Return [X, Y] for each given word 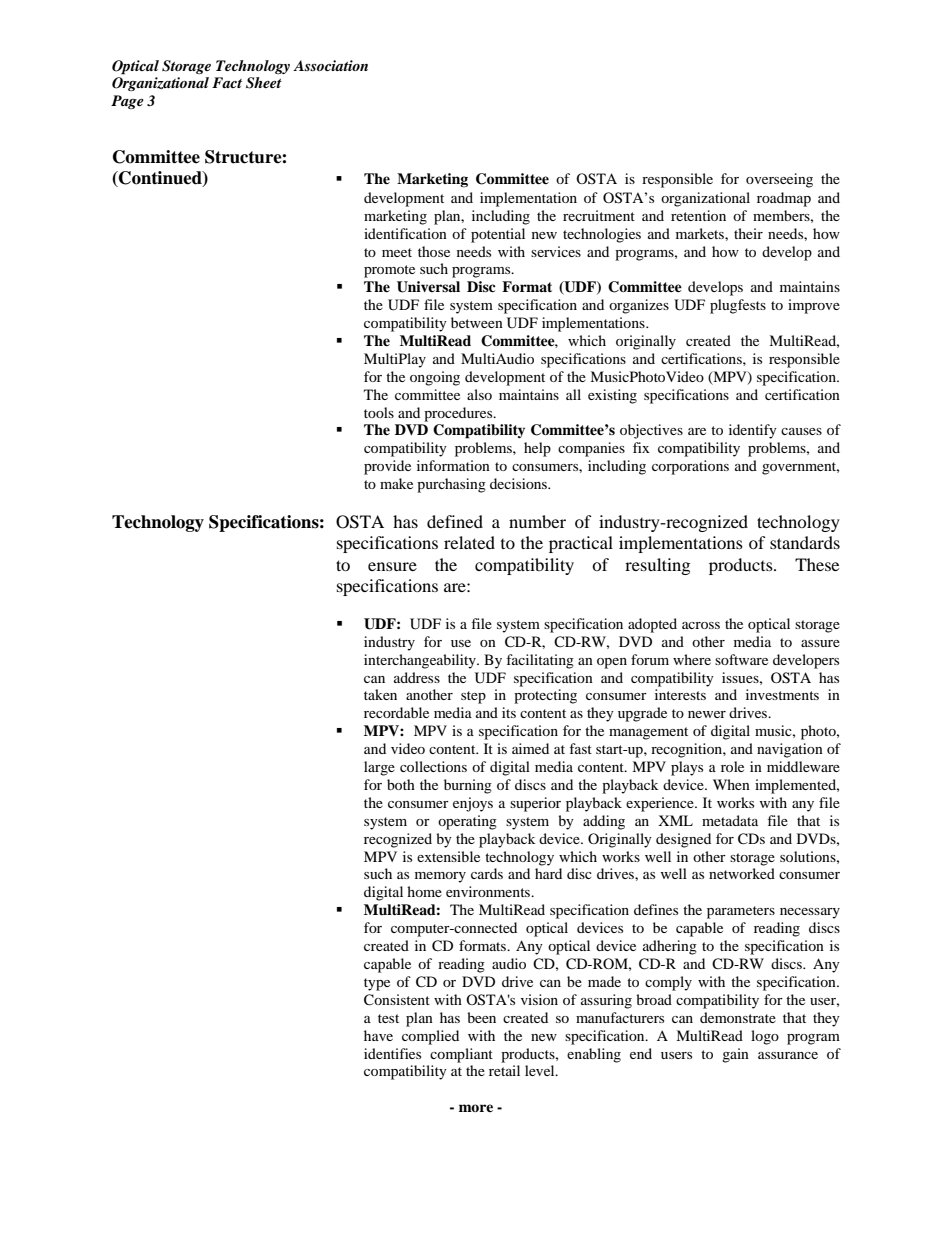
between [477, 322]
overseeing [779, 180]
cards [487, 873]
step [473, 697]
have [378, 1035]
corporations [690, 467]
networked [742, 873]
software [741, 659]
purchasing [451, 485]
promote [389, 271]
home [424, 891]
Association [330, 65]
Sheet [264, 83]
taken [380, 694]
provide [387, 467]
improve [814, 306]
